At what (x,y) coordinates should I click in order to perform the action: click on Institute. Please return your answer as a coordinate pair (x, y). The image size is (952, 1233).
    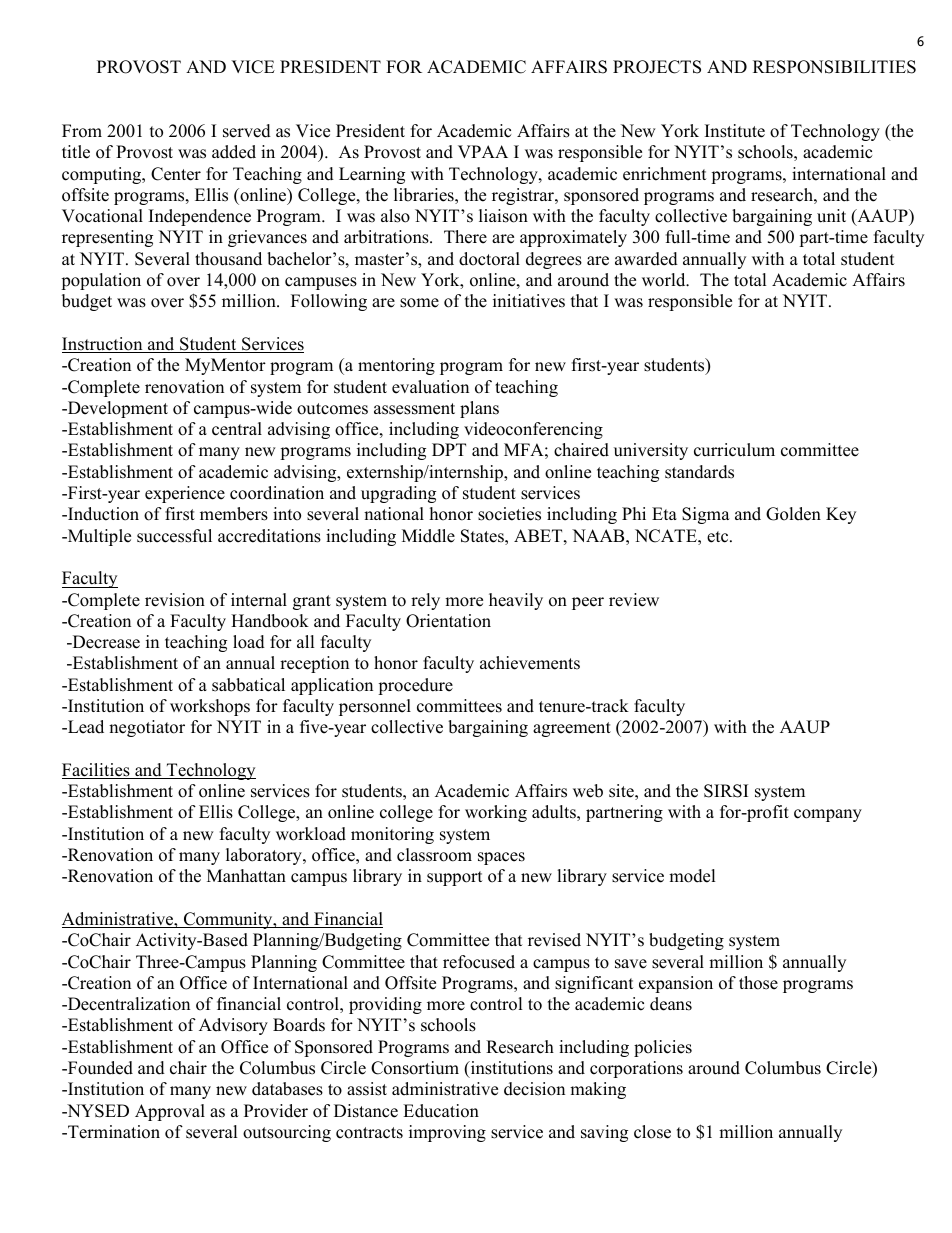
    Looking at the image, I should click on (735, 131).
